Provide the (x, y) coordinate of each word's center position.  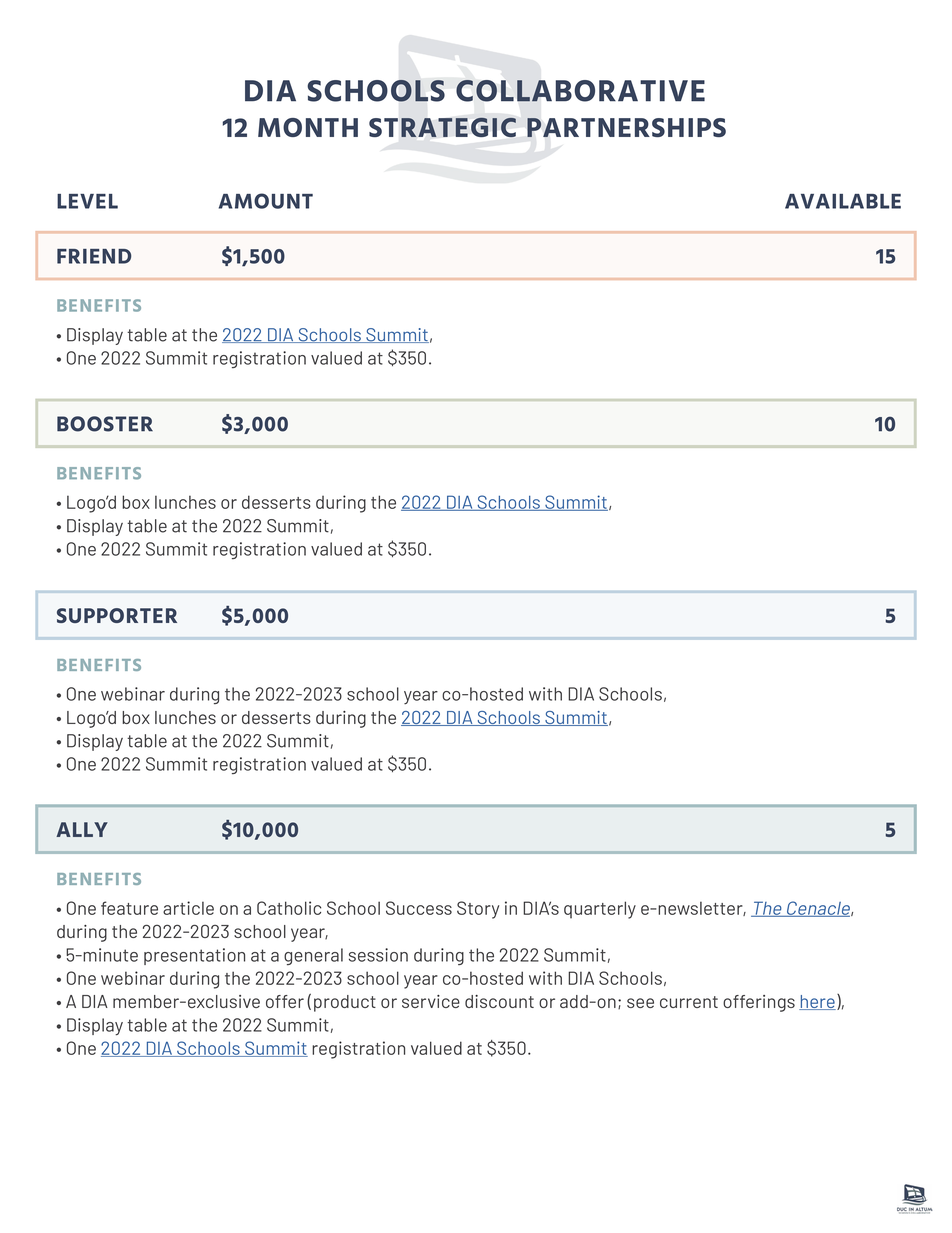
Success (419, 908)
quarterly (600, 910)
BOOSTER (105, 424)
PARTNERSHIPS (626, 127)
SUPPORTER (117, 615)
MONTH (308, 127)
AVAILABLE (843, 201)
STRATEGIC (442, 127)
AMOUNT (266, 201)
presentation (194, 956)
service (431, 1001)
